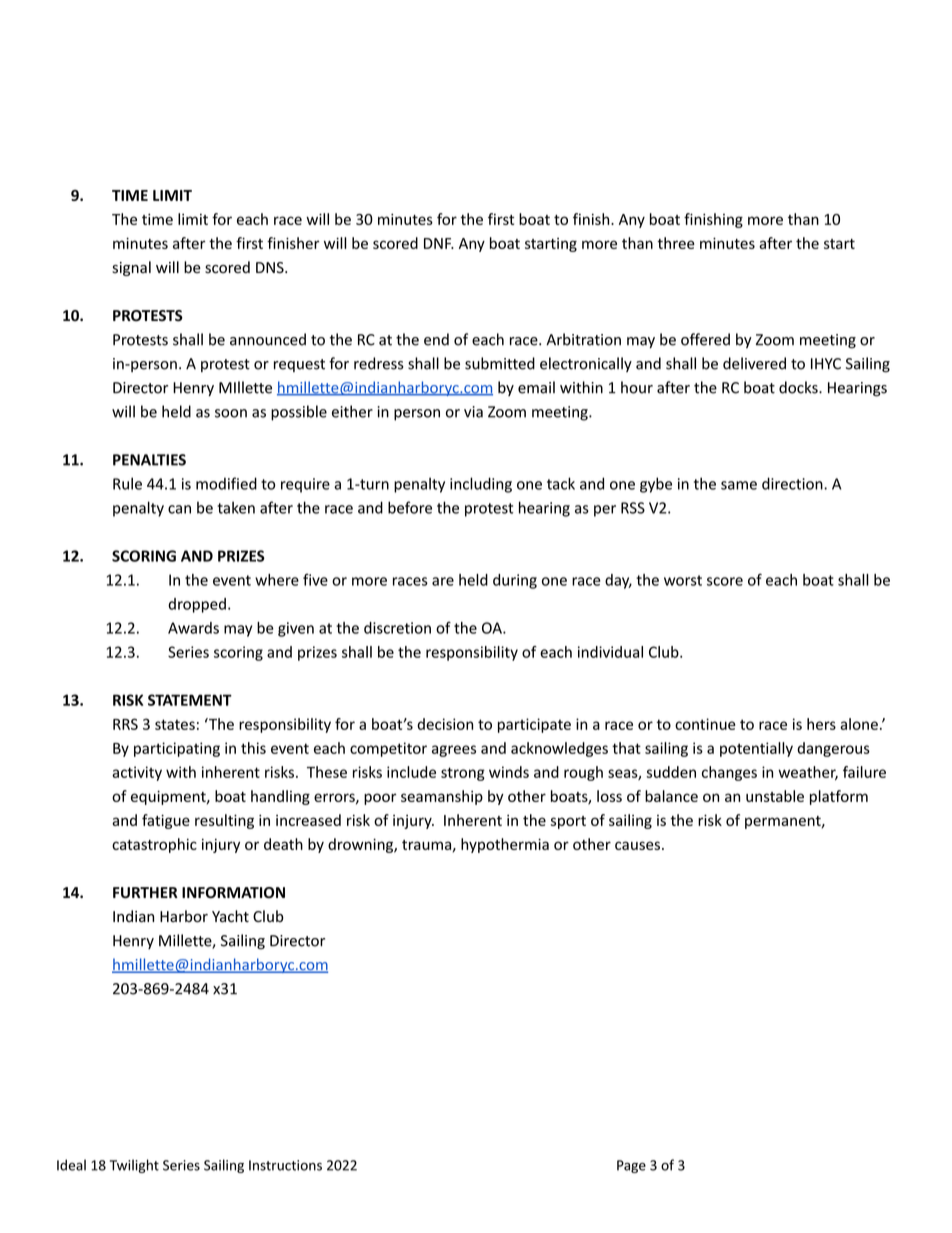 The height and width of the document is (1233, 952). Describe the element at coordinates (131, 268) in the document. I see `signal` at that location.
